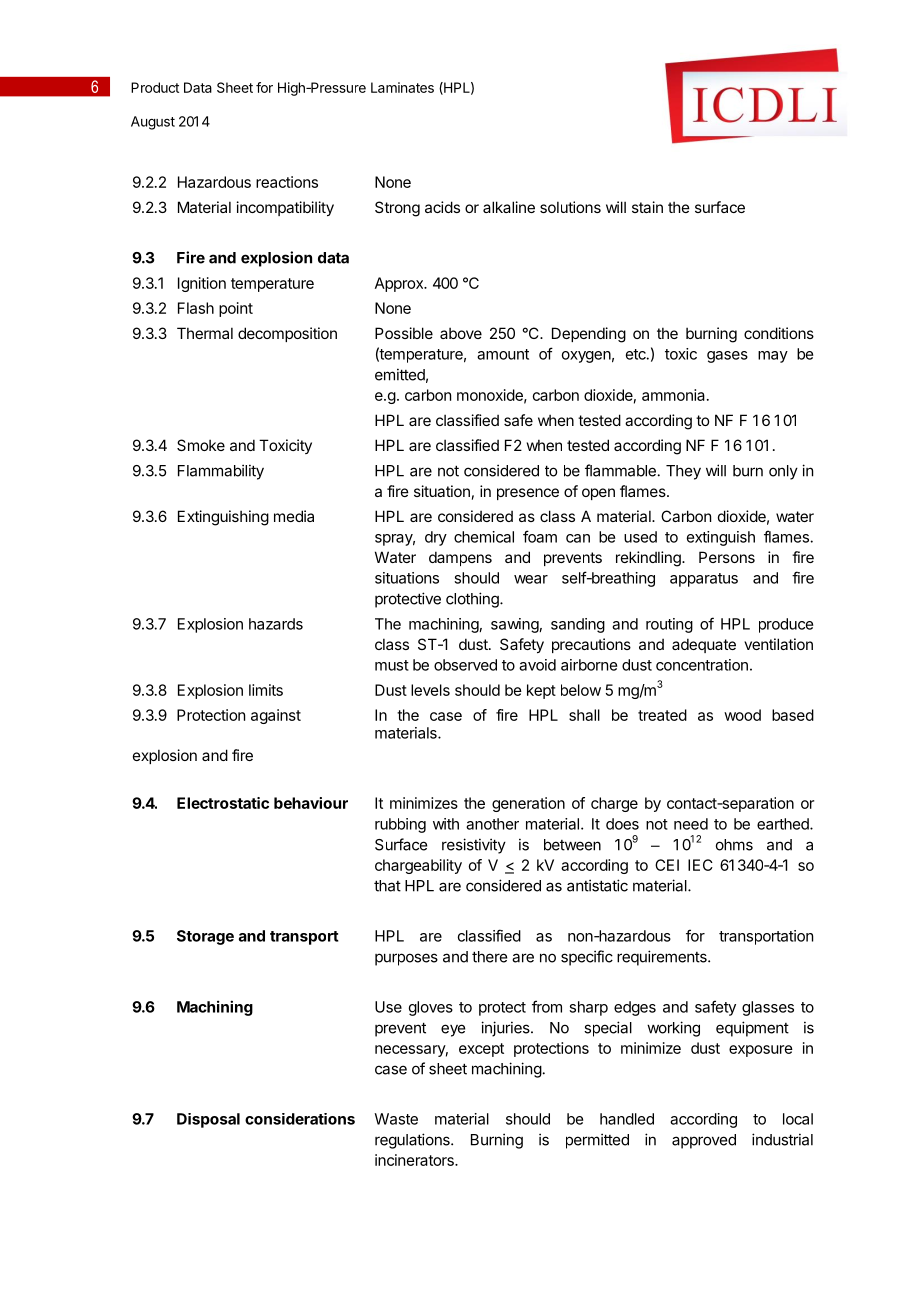 The height and width of the screenshot is (1308, 924). What do you see at coordinates (153, 123) in the screenshot?
I see `August` at bounding box center [153, 123].
